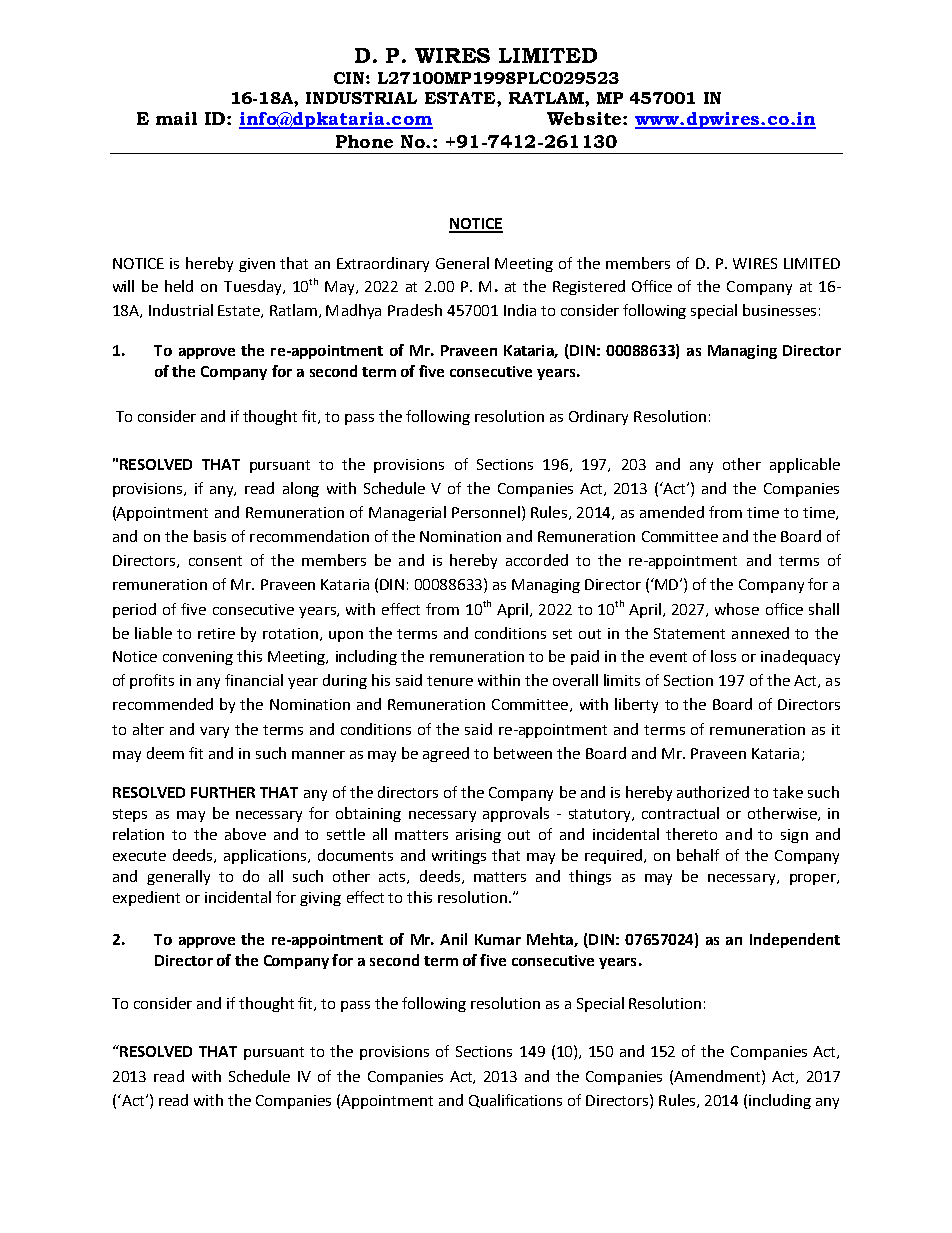 The image size is (952, 1233). Describe the element at coordinates (779, 310) in the screenshot. I see `businesses` at that location.
